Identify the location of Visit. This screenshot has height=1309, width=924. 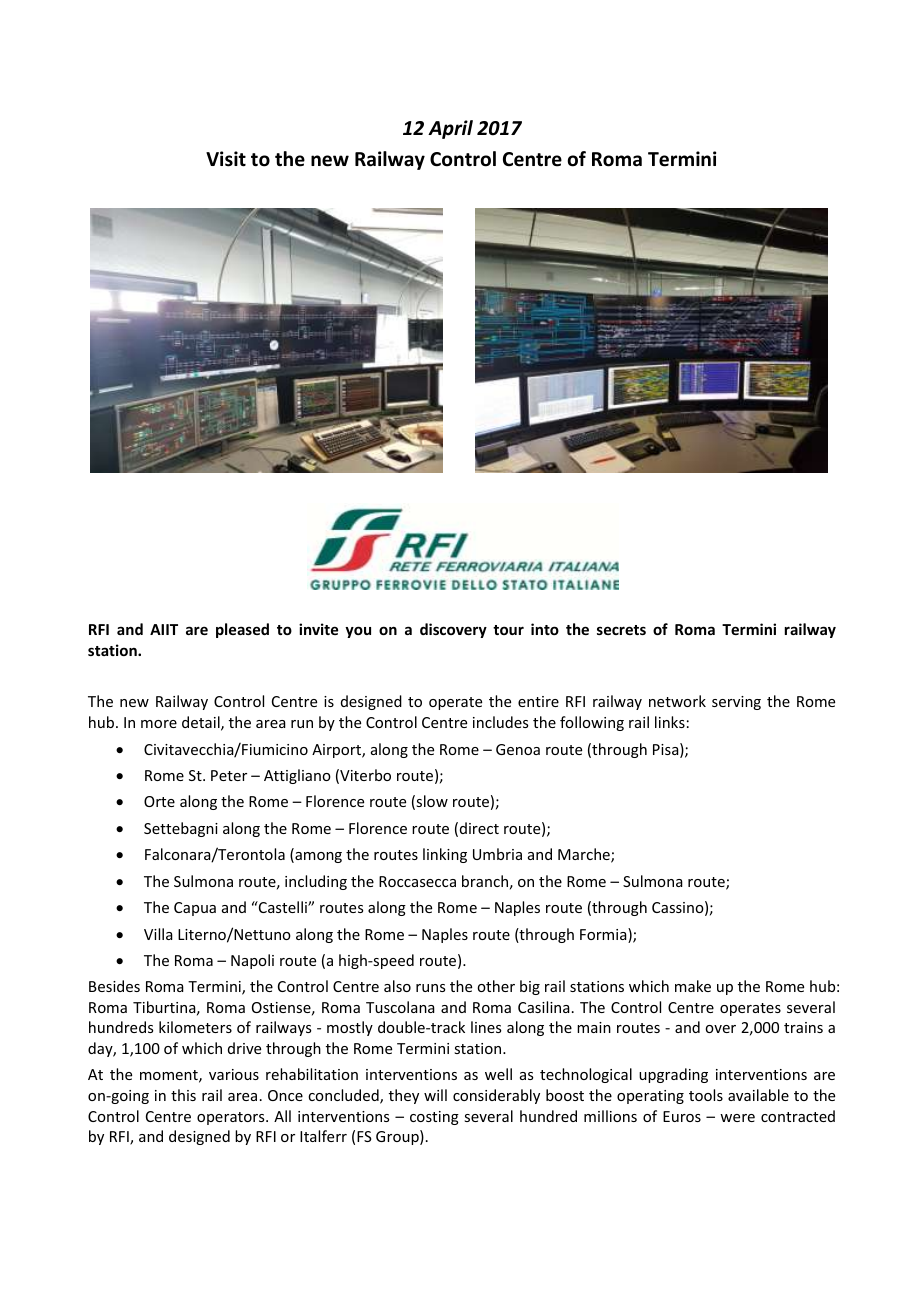
(226, 159).
